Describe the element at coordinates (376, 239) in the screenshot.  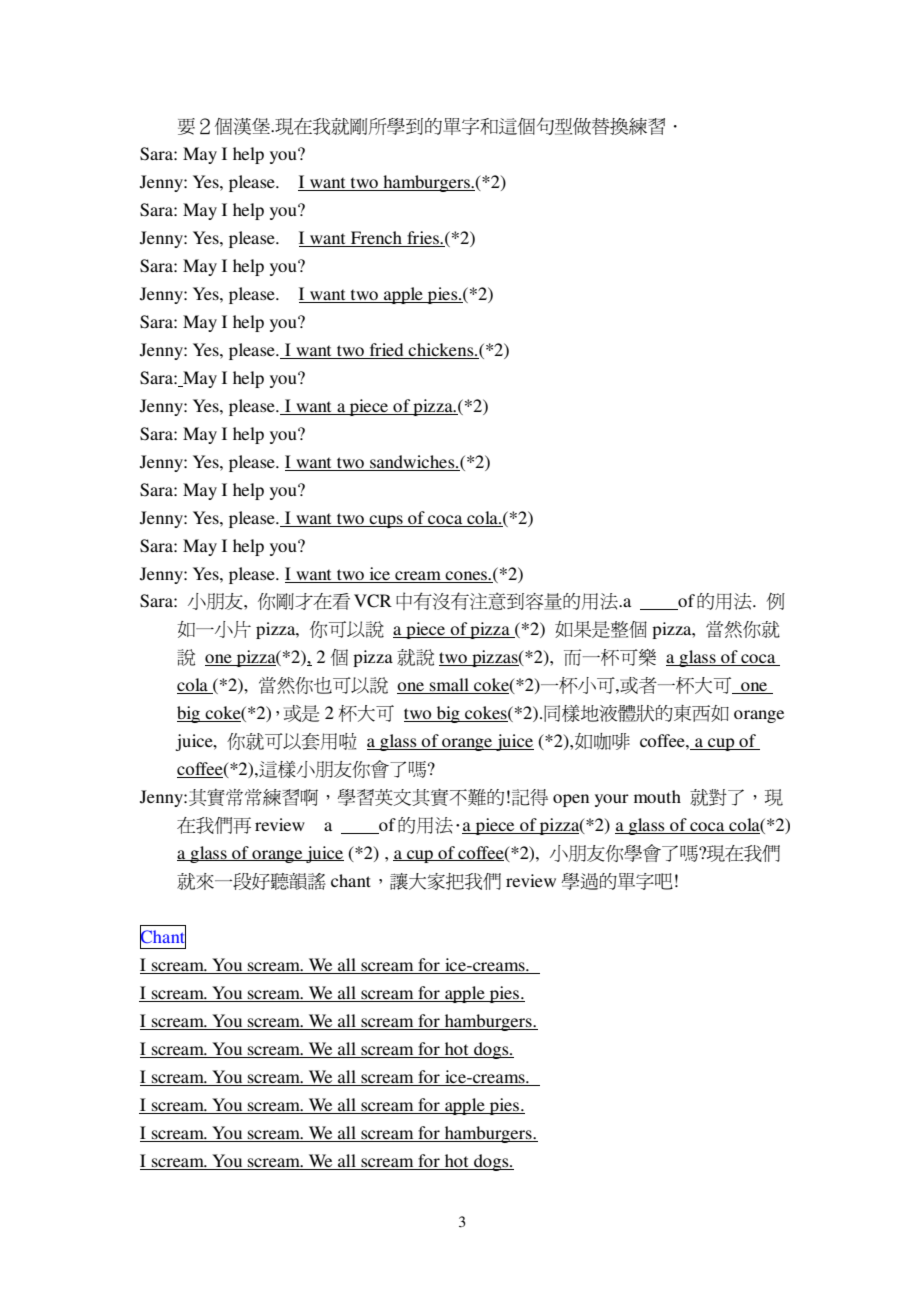
I see `French` at that location.
